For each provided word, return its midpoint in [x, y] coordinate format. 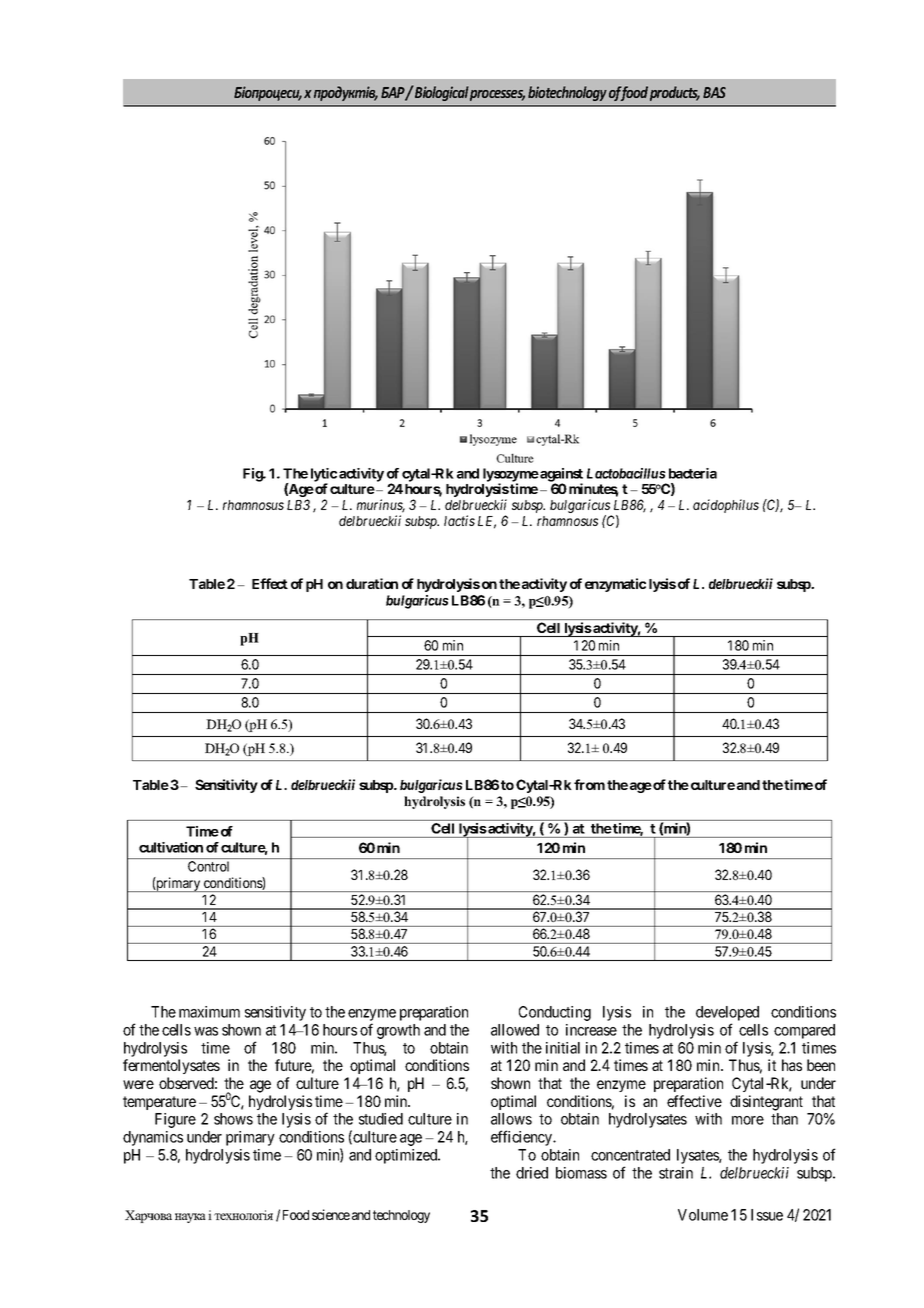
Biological [441, 93]
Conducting [555, 1013]
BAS [714, 92]
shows [233, 1119]
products [675, 93]
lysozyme [511, 476]
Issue [767, 1215]
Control [208, 866]
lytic [324, 476]
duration [372, 583]
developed [727, 1015]
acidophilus [726, 506]
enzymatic [615, 585]
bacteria [693, 473]
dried [532, 1173]
